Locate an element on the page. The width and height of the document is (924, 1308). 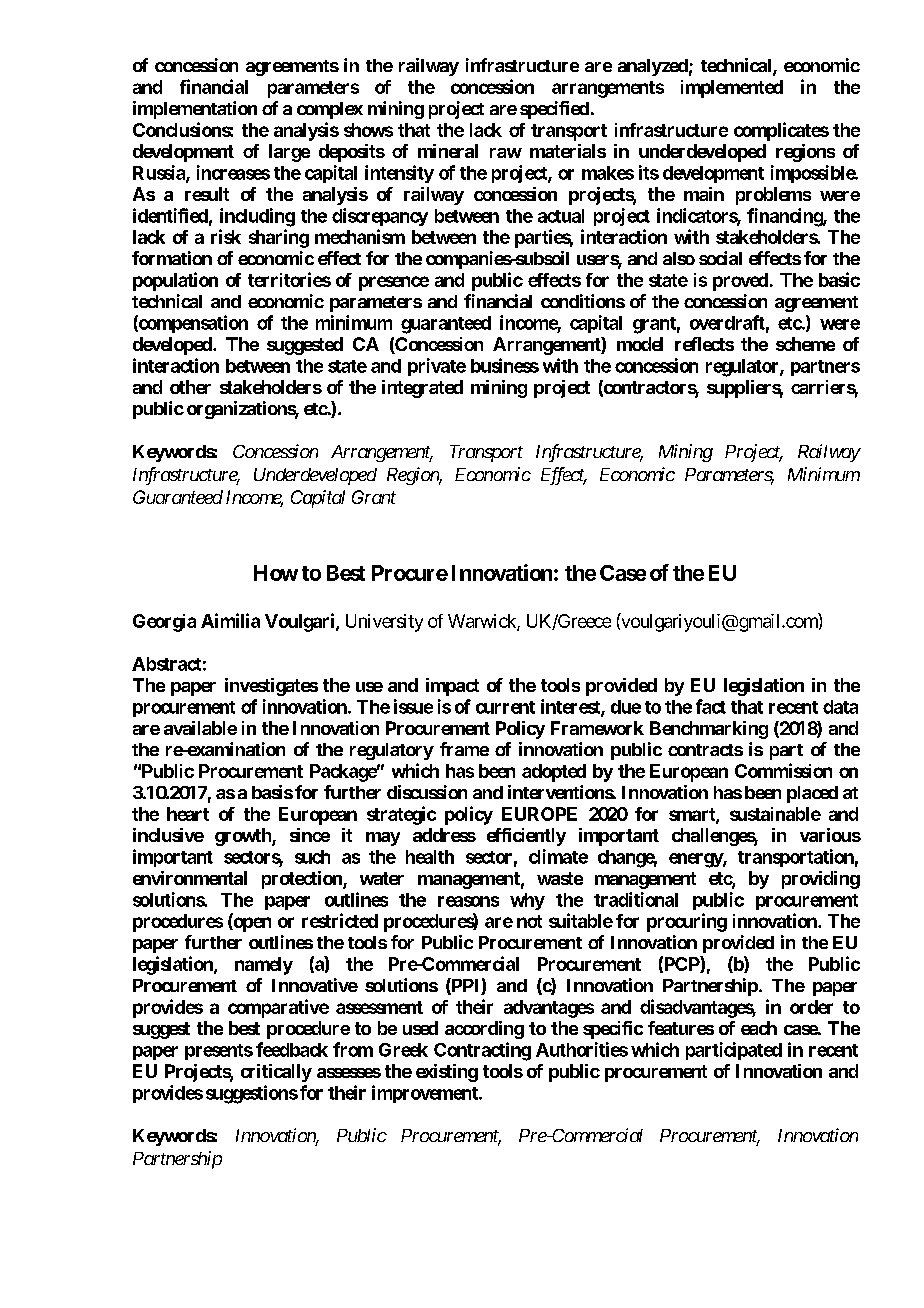
heart is located at coordinates (188, 814).
